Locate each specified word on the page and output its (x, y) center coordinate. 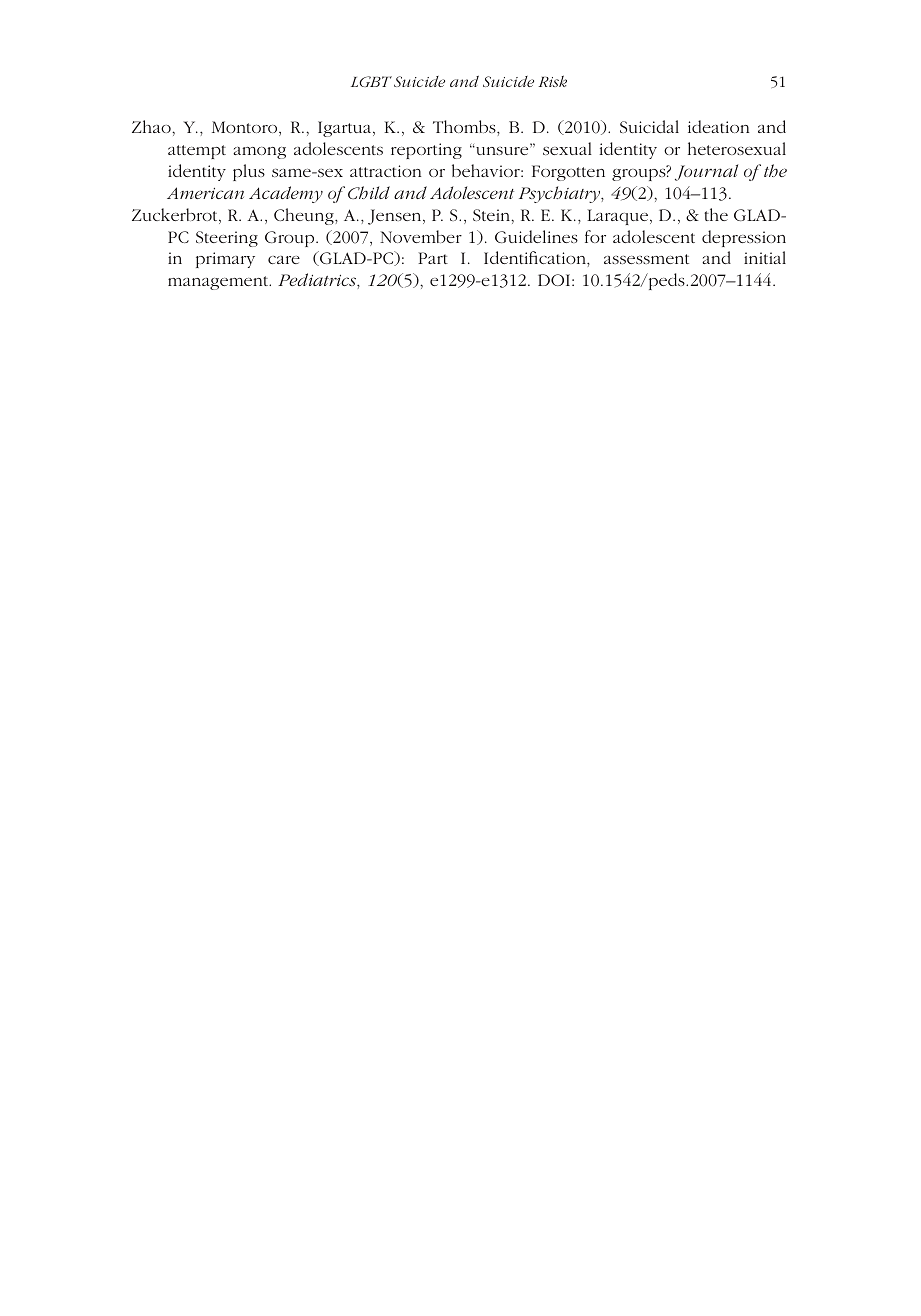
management (219, 283)
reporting (426, 151)
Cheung (305, 216)
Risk (552, 81)
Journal (706, 172)
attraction (385, 171)
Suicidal (649, 126)
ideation (718, 126)
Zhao (152, 126)
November (421, 236)
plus (249, 172)
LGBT (371, 81)
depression (744, 238)
